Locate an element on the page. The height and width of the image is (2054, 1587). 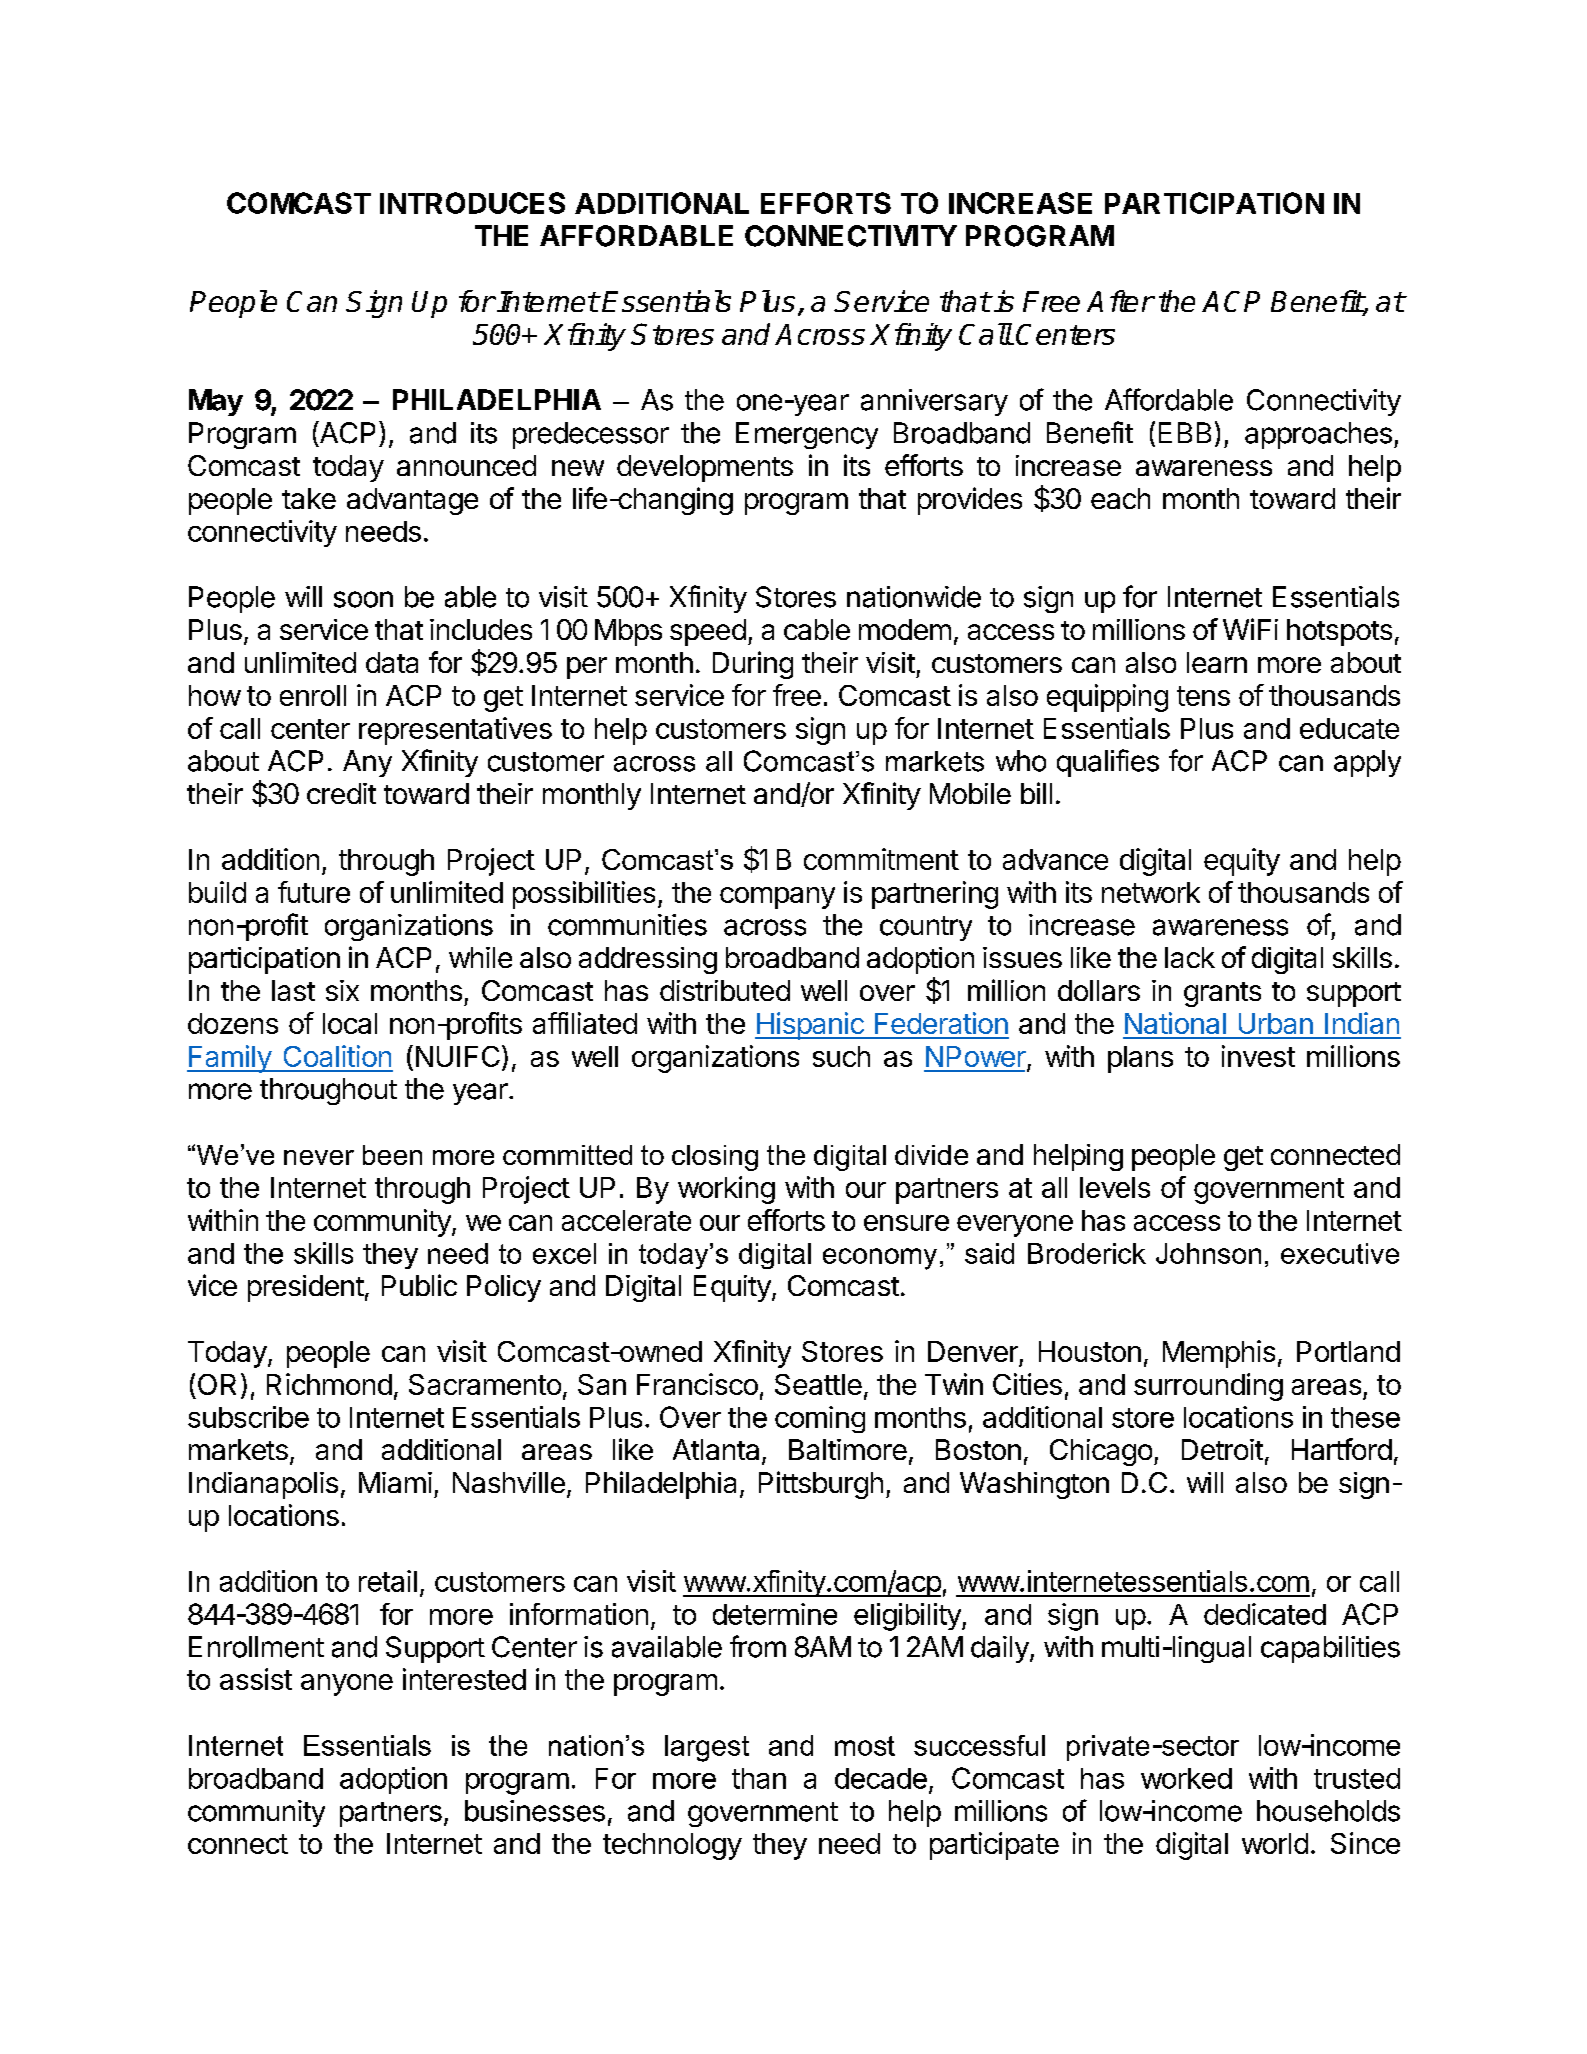
local is located at coordinates (350, 1023).
